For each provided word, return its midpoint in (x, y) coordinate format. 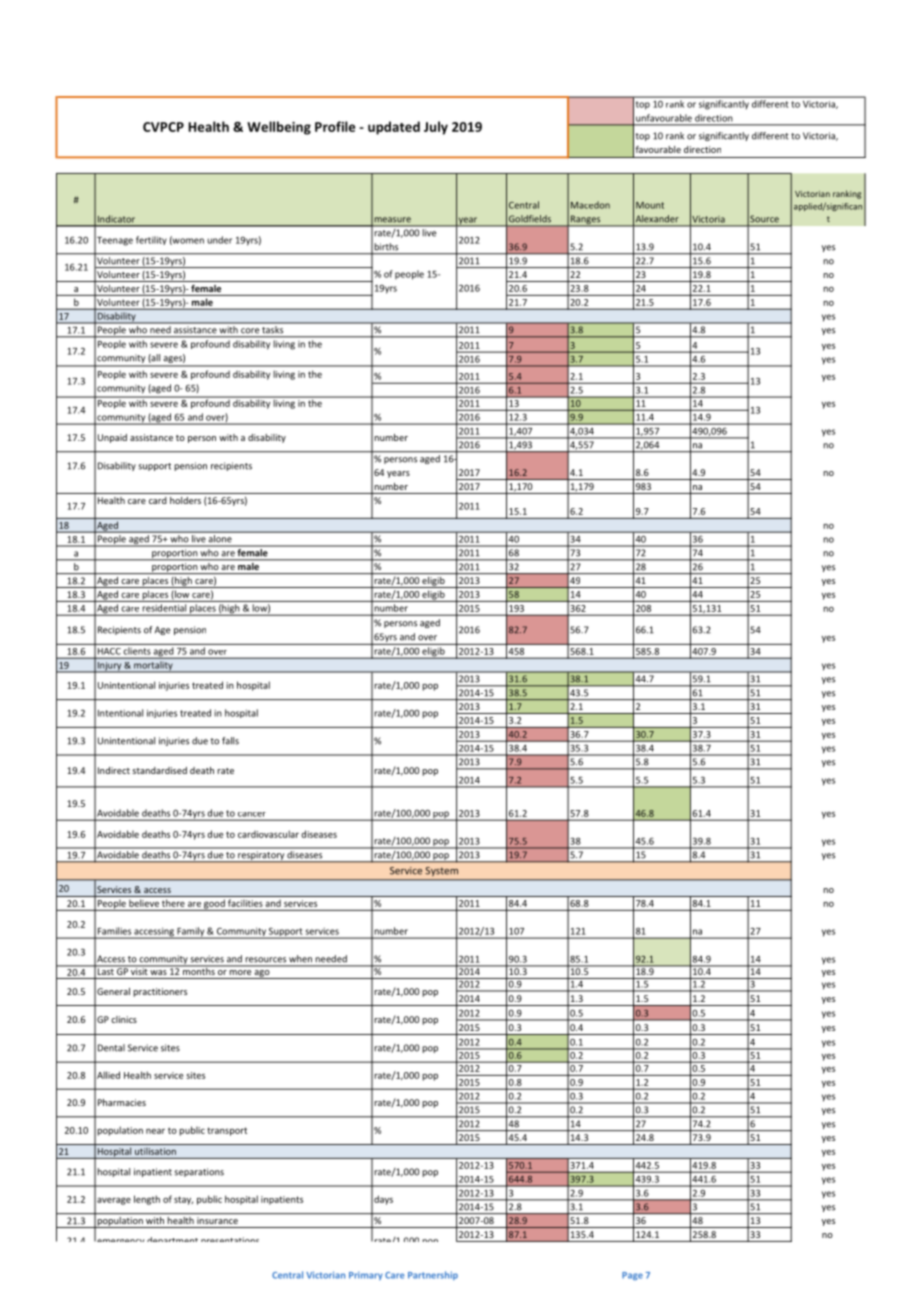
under (219, 240)
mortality (153, 667)
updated (394, 128)
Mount (650, 205)
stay (183, 1200)
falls (230, 741)
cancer (251, 814)
